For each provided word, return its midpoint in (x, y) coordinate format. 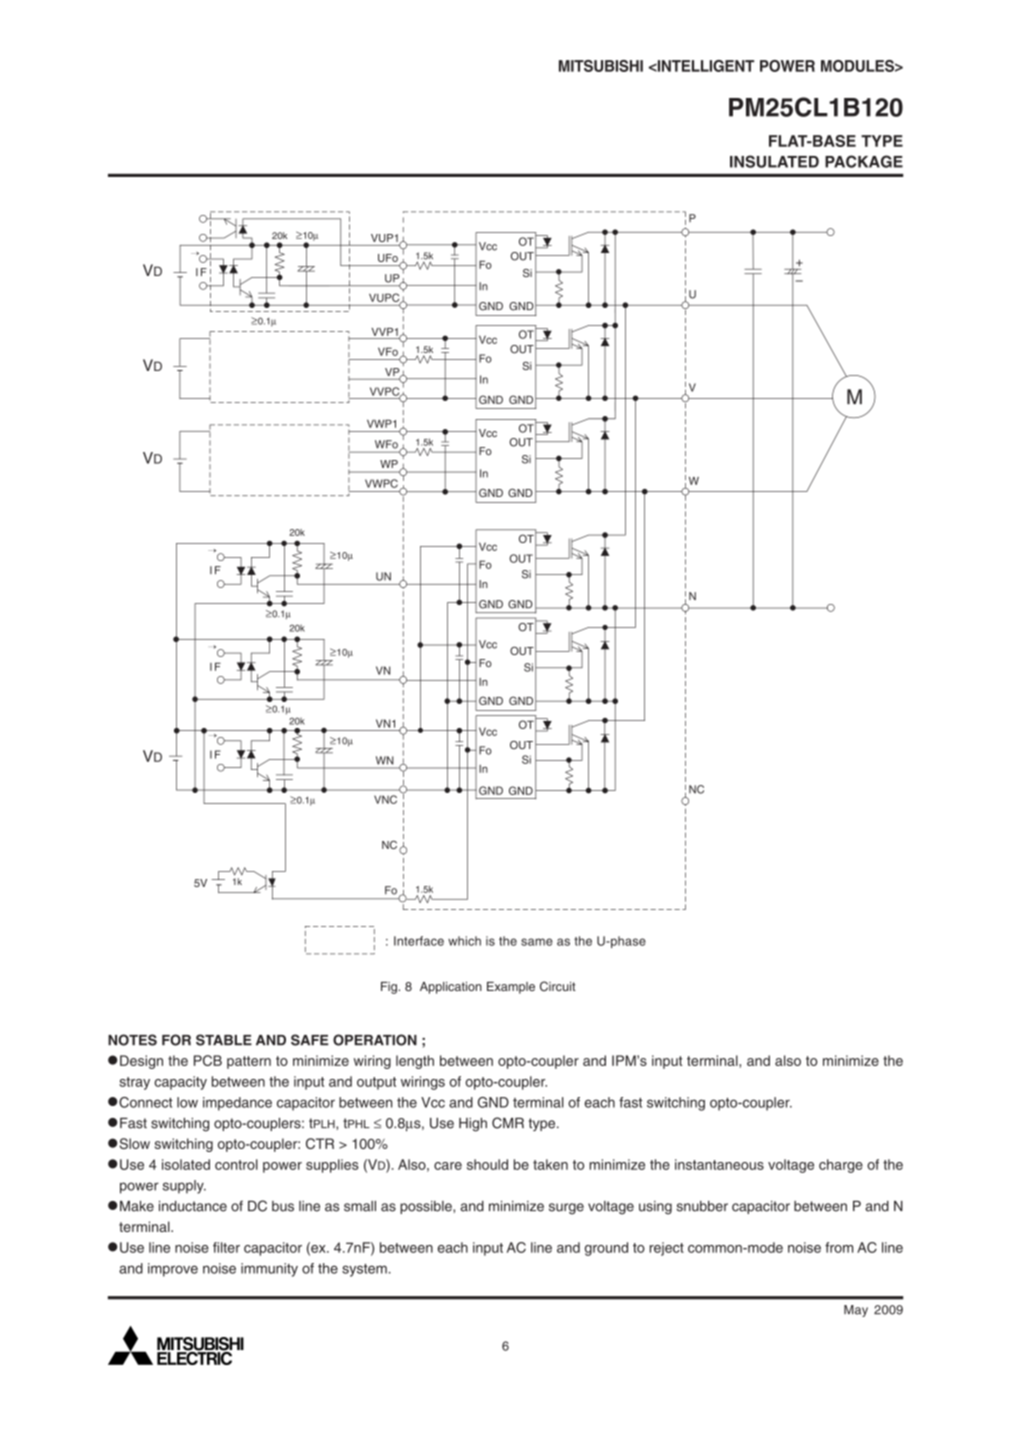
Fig (390, 988)
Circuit (558, 986)
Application (451, 988)
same (537, 942)
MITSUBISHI (601, 66)
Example (511, 988)
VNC (385, 799)
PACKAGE (864, 161)
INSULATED (774, 161)
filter (226, 1247)
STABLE (224, 1040)
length (415, 1062)
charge (841, 1166)
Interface (419, 941)
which (464, 941)
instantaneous (719, 1164)
